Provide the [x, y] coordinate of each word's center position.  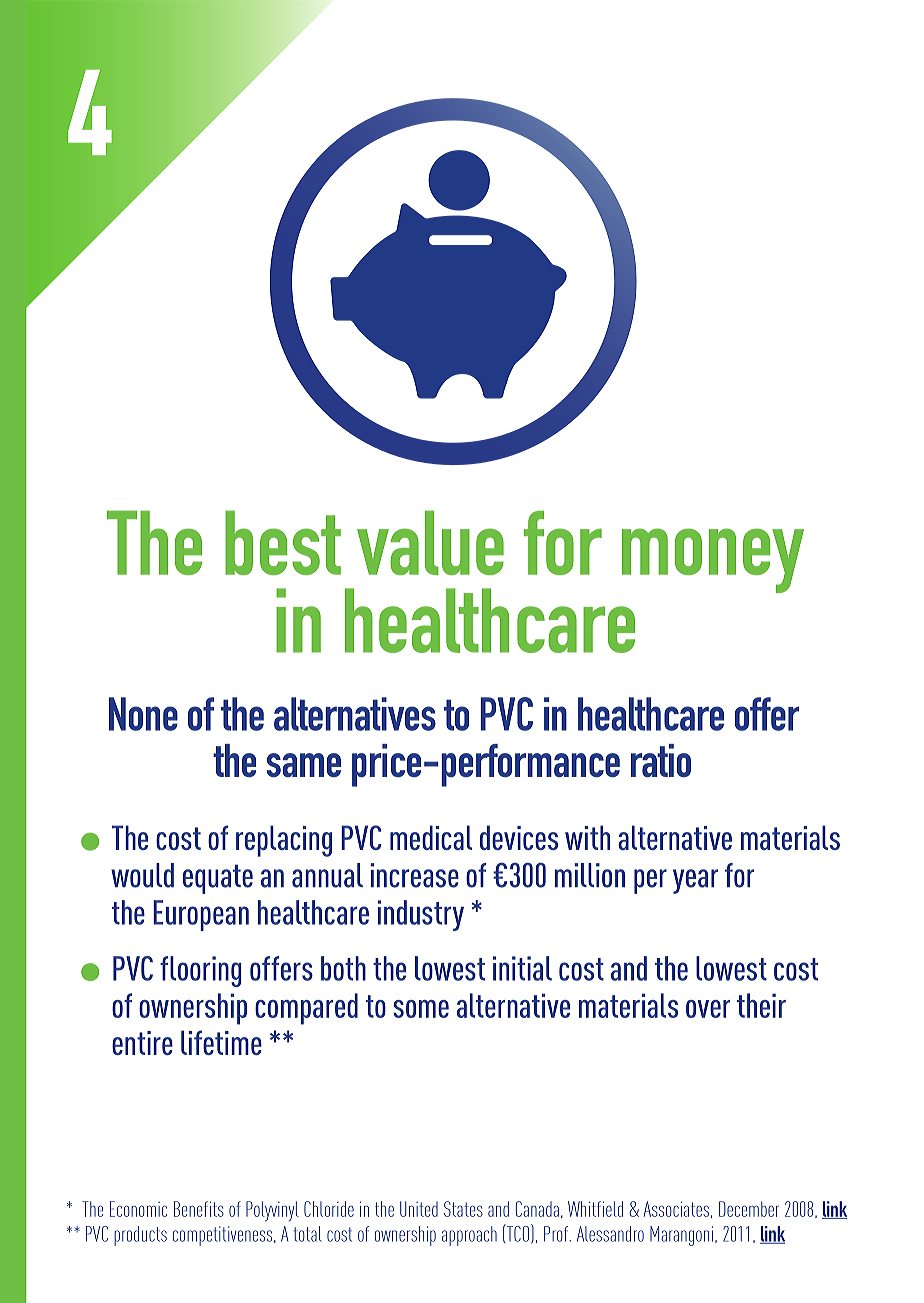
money [713, 560]
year [695, 881]
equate [218, 879]
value [430, 542]
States [463, 1209]
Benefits [199, 1209]
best [283, 542]
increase [414, 875]
